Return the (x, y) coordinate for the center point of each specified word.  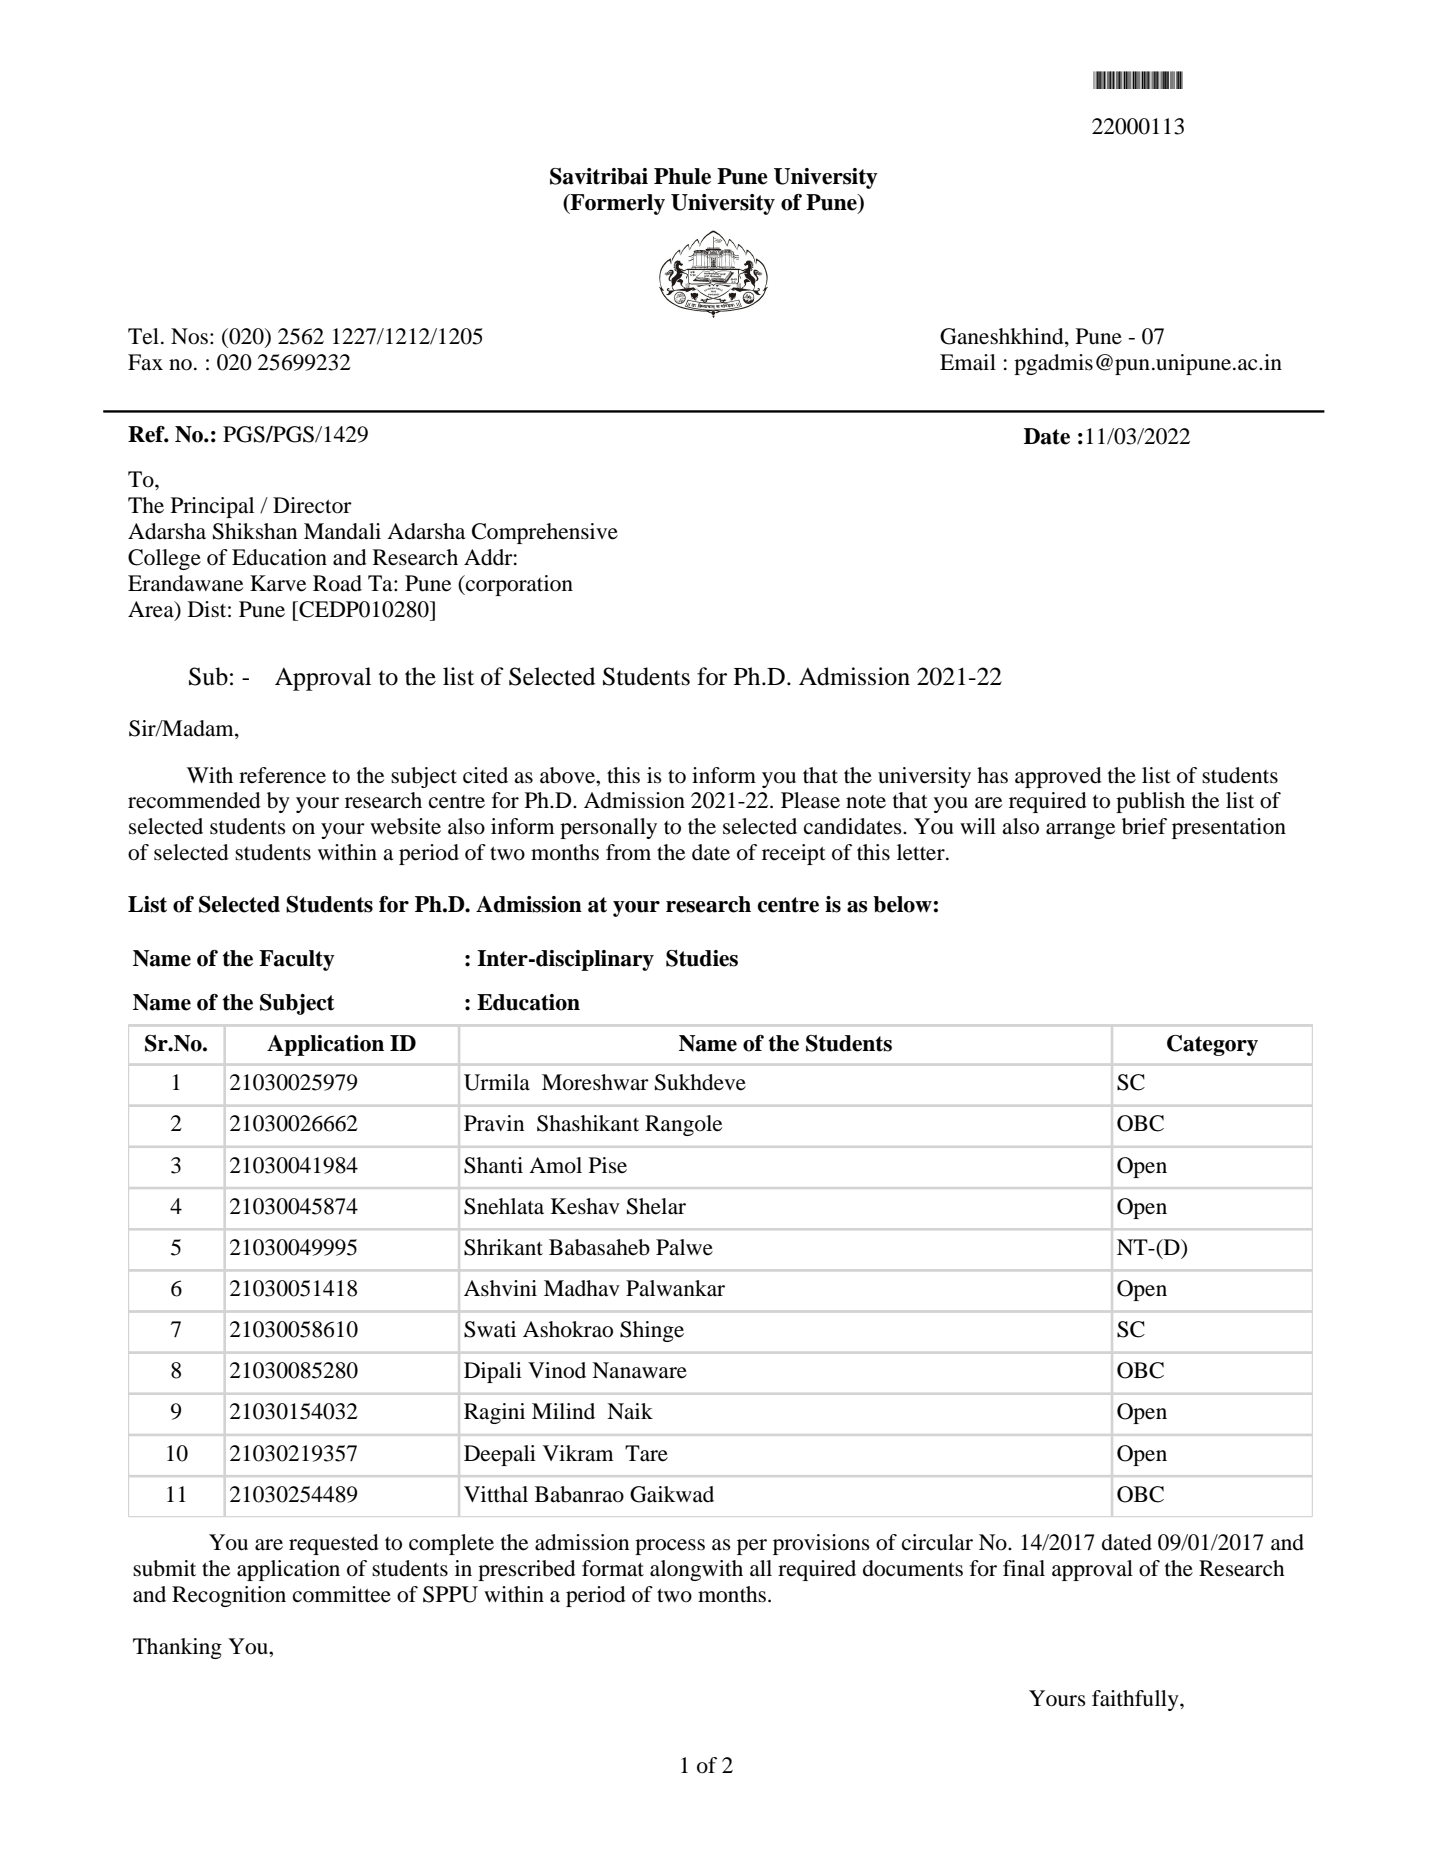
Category (1212, 1045)
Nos (189, 336)
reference (282, 775)
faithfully (1136, 1700)
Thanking (177, 1648)
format (613, 1568)
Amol (555, 1165)
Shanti (493, 1165)
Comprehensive (545, 533)
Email (968, 362)
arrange (1080, 831)
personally (608, 828)
